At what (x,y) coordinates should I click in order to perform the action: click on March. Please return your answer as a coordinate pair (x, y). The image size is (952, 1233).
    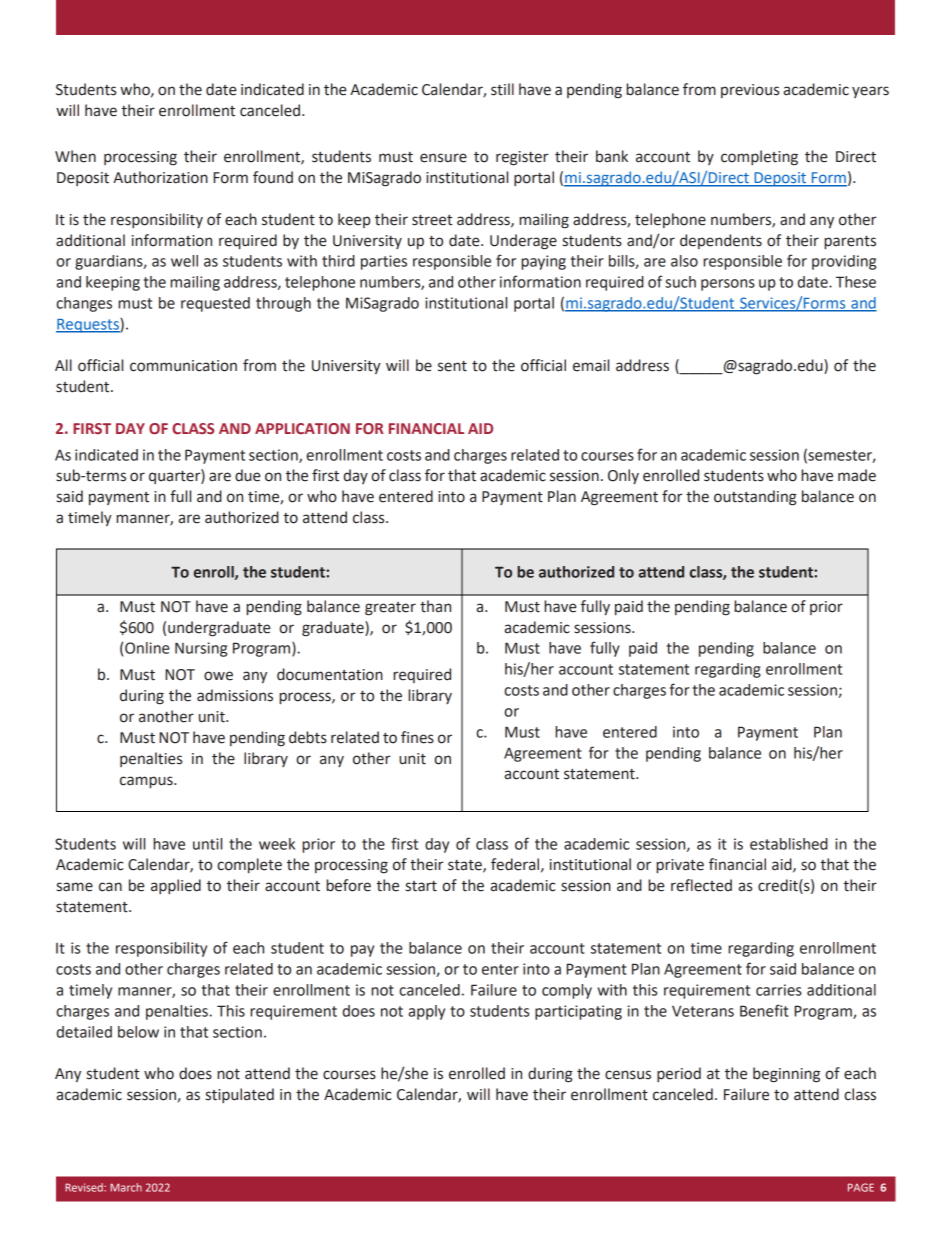
    Looking at the image, I should click on (126, 1187).
